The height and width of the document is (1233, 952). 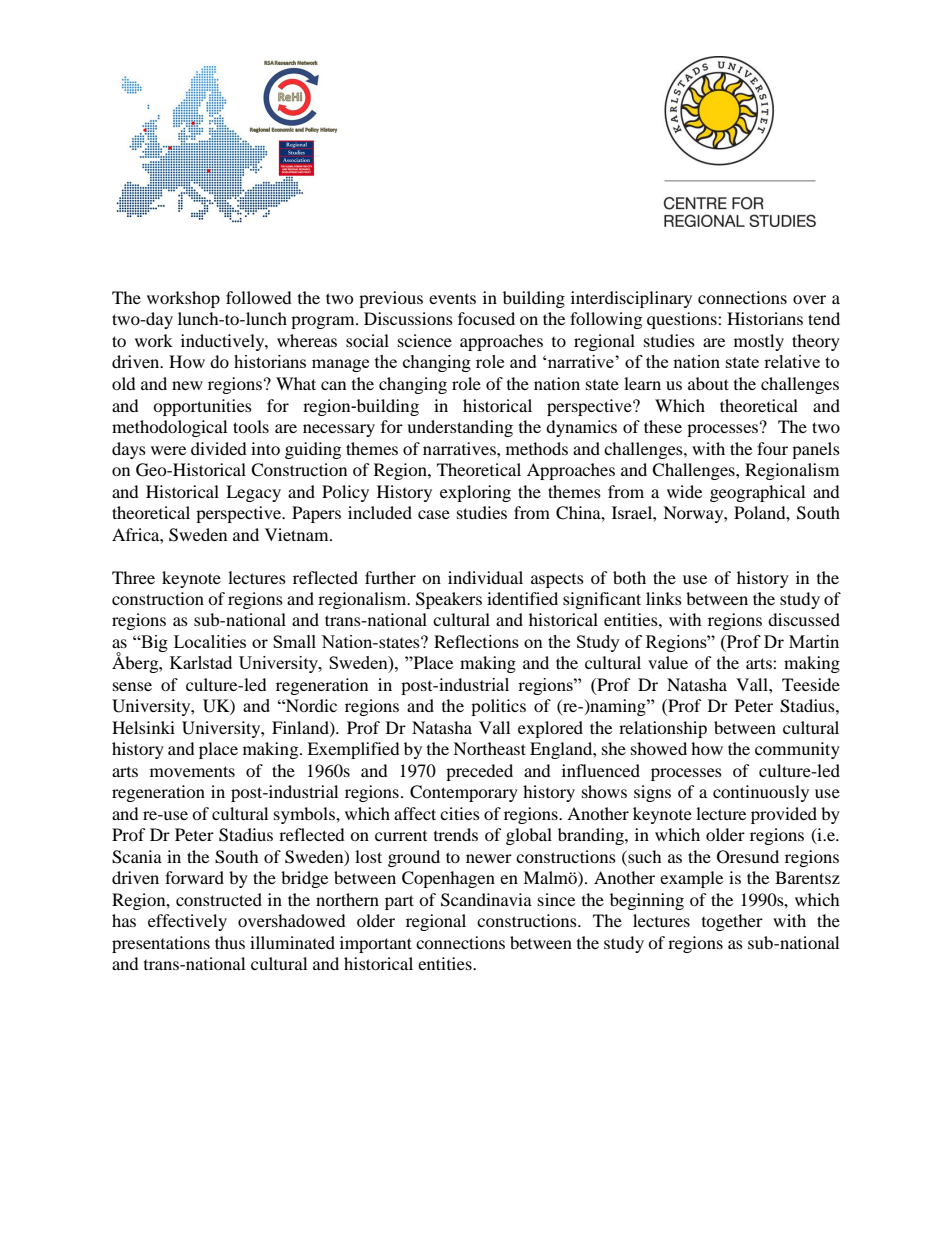 What do you see at coordinates (486, 318) in the document?
I see `focused` at bounding box center [486, 318].
